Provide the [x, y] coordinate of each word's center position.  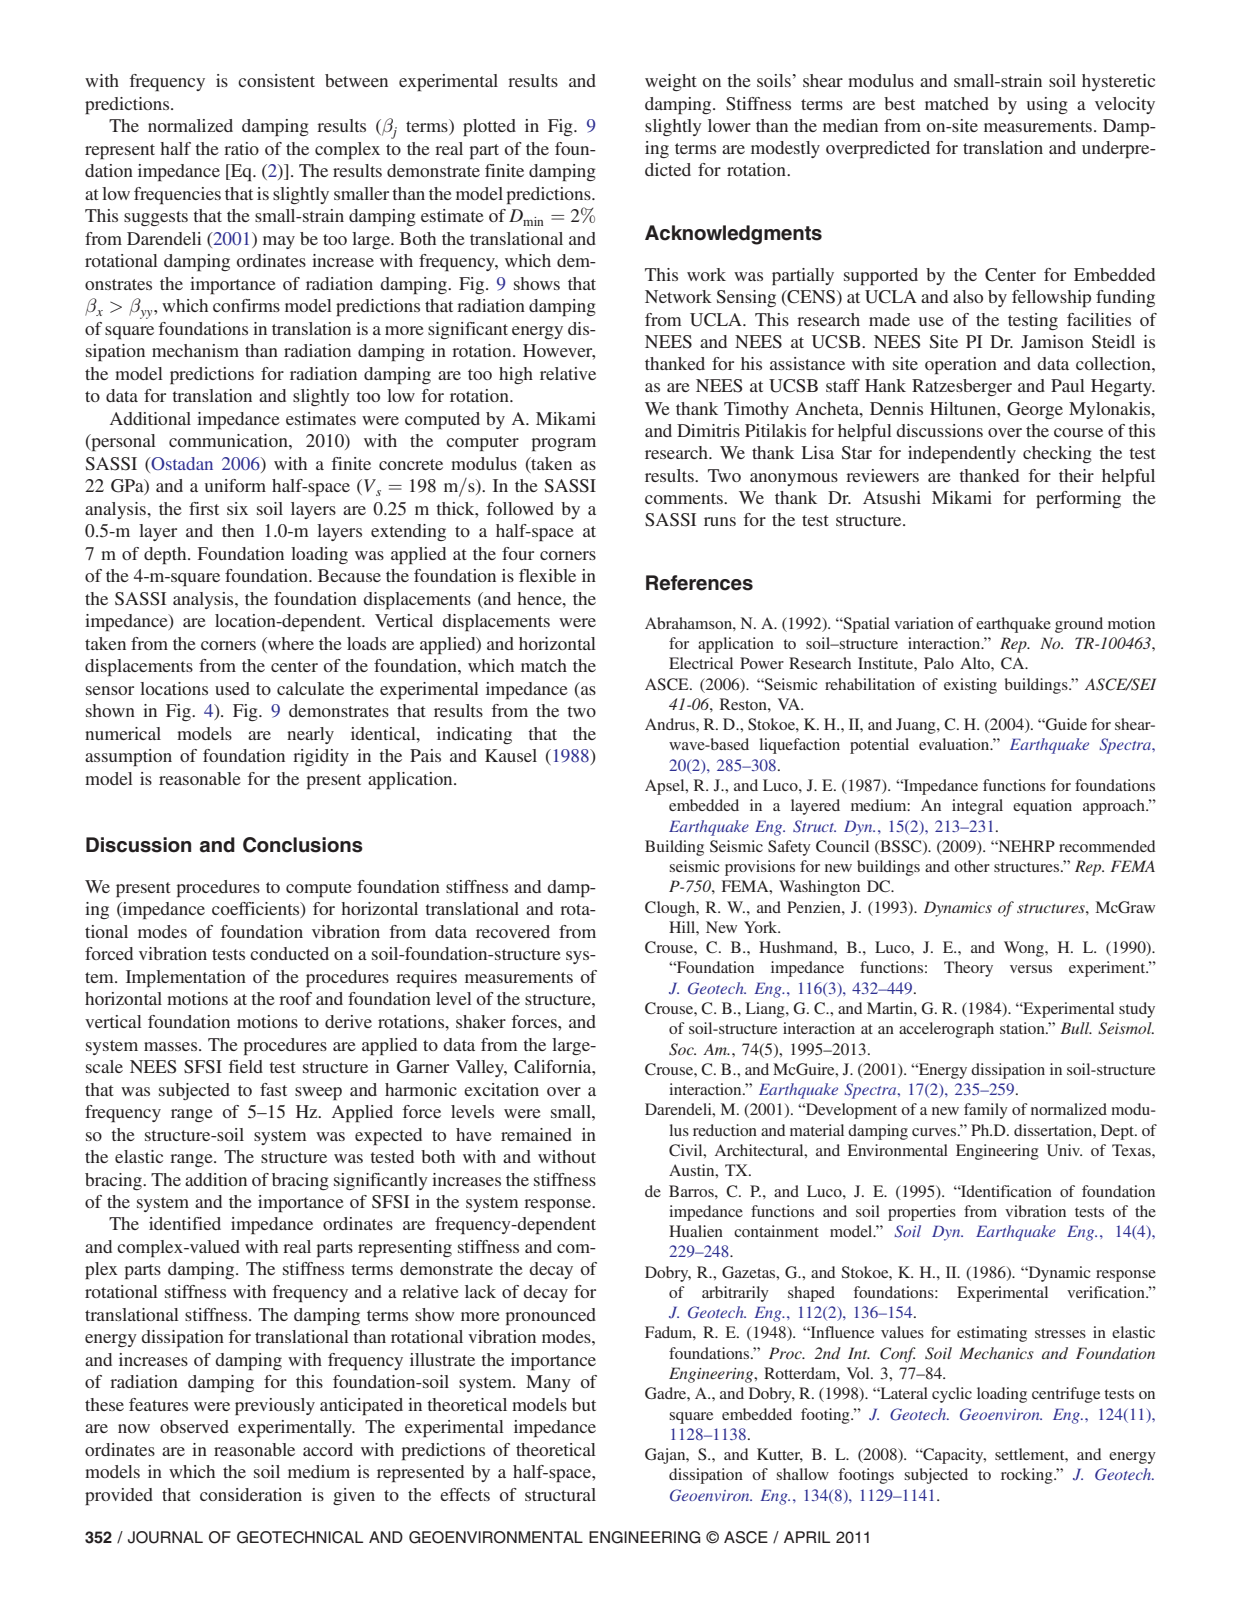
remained [536, 1134]
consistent [276, 80]
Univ [1064, 1150]
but [584, 1404]
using [1047, 105]
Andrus [671, 724]
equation [1042, 807]
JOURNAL [165, 1537]
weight [671, 82]
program [563, 445]
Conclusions [303, 845]
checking [1057, 454]
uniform [235, 485]
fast [273, 1089]
